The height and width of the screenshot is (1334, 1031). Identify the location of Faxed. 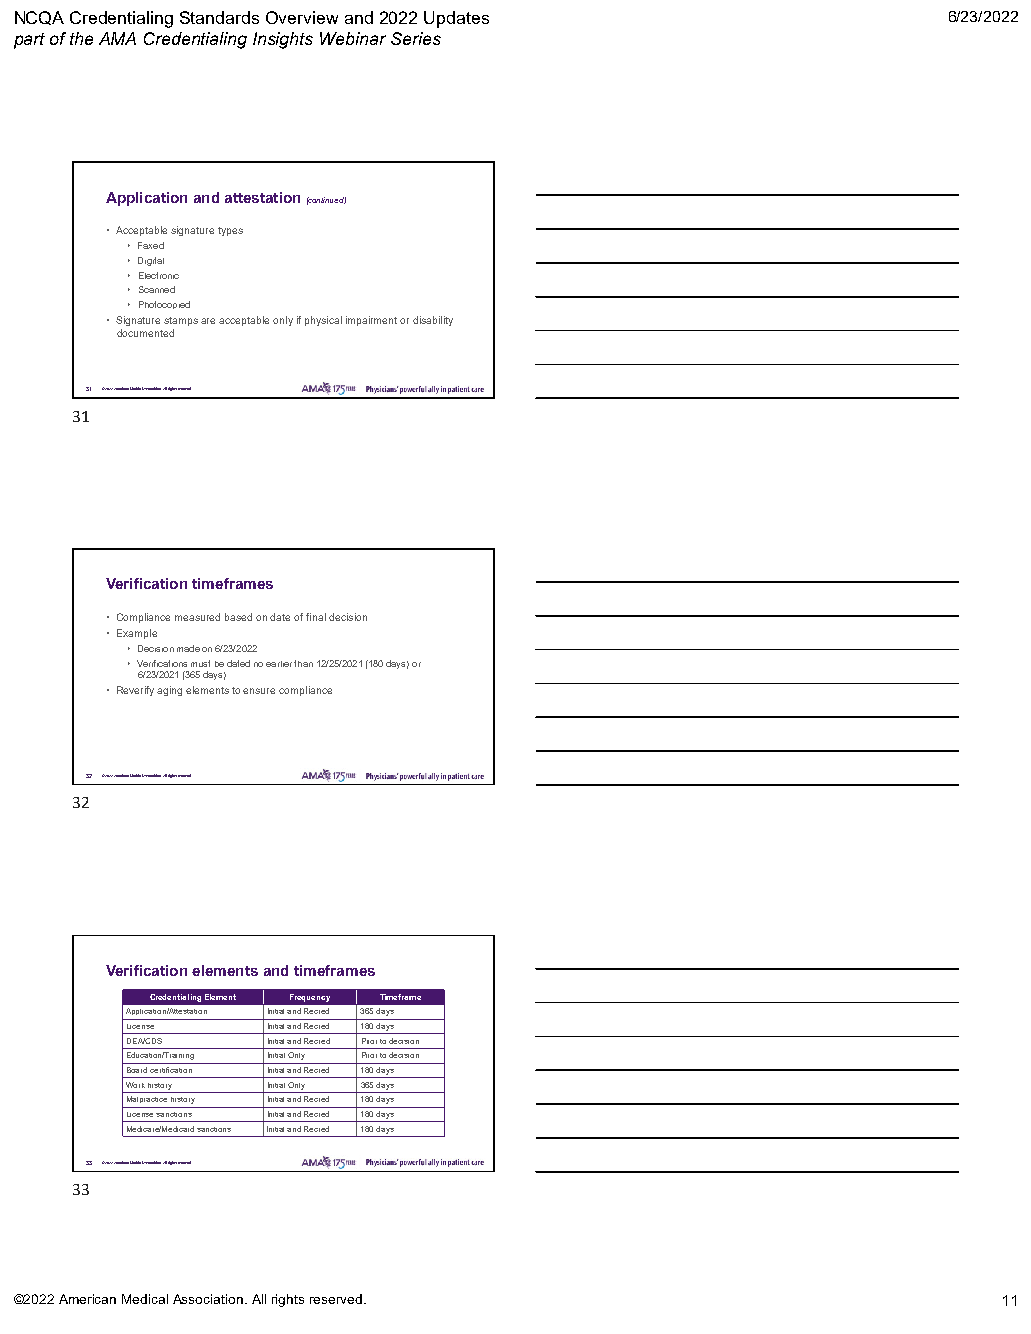
(151, 245).
